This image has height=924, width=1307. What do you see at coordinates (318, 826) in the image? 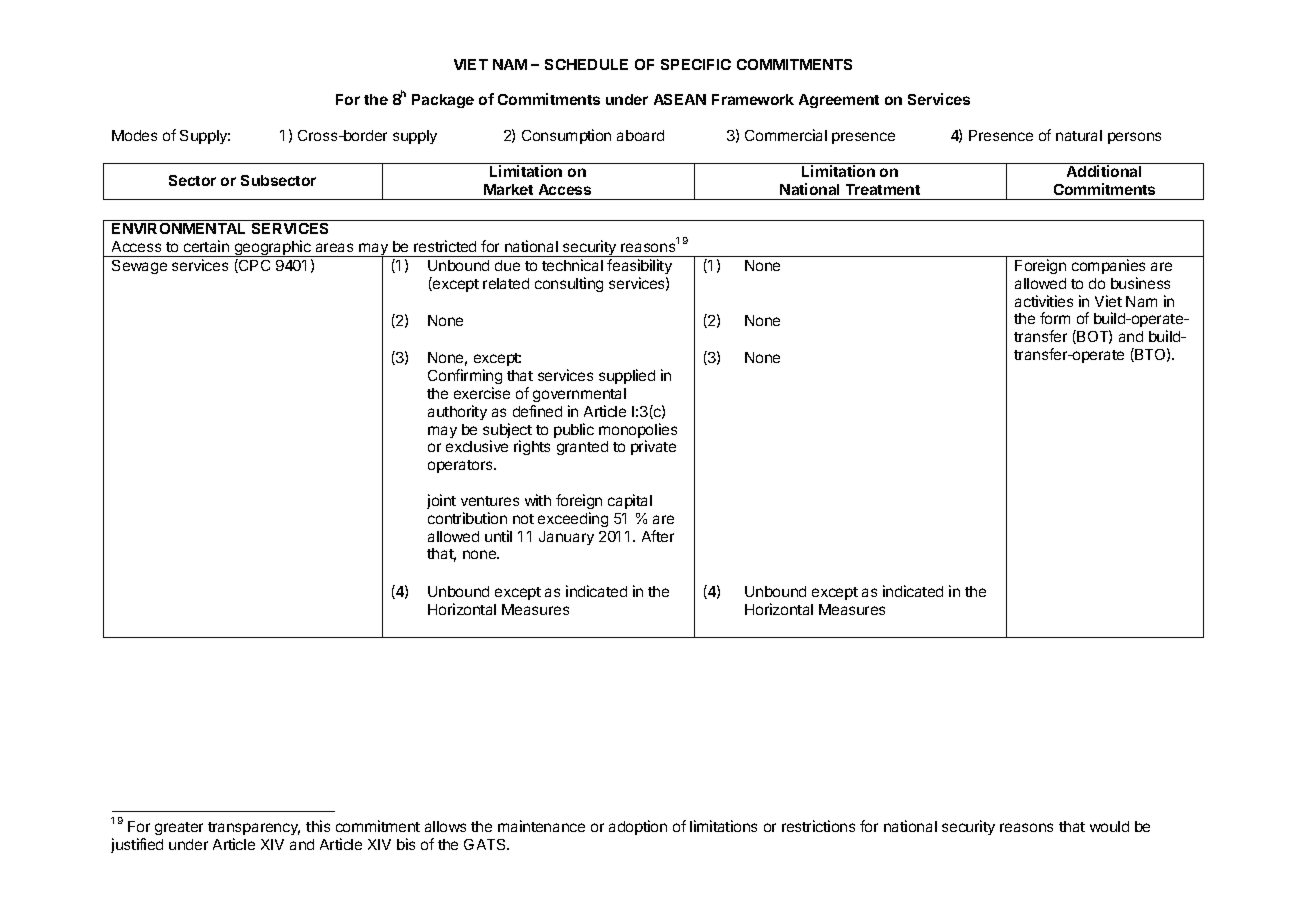
I see `this` at bounding box center [318, 826].
